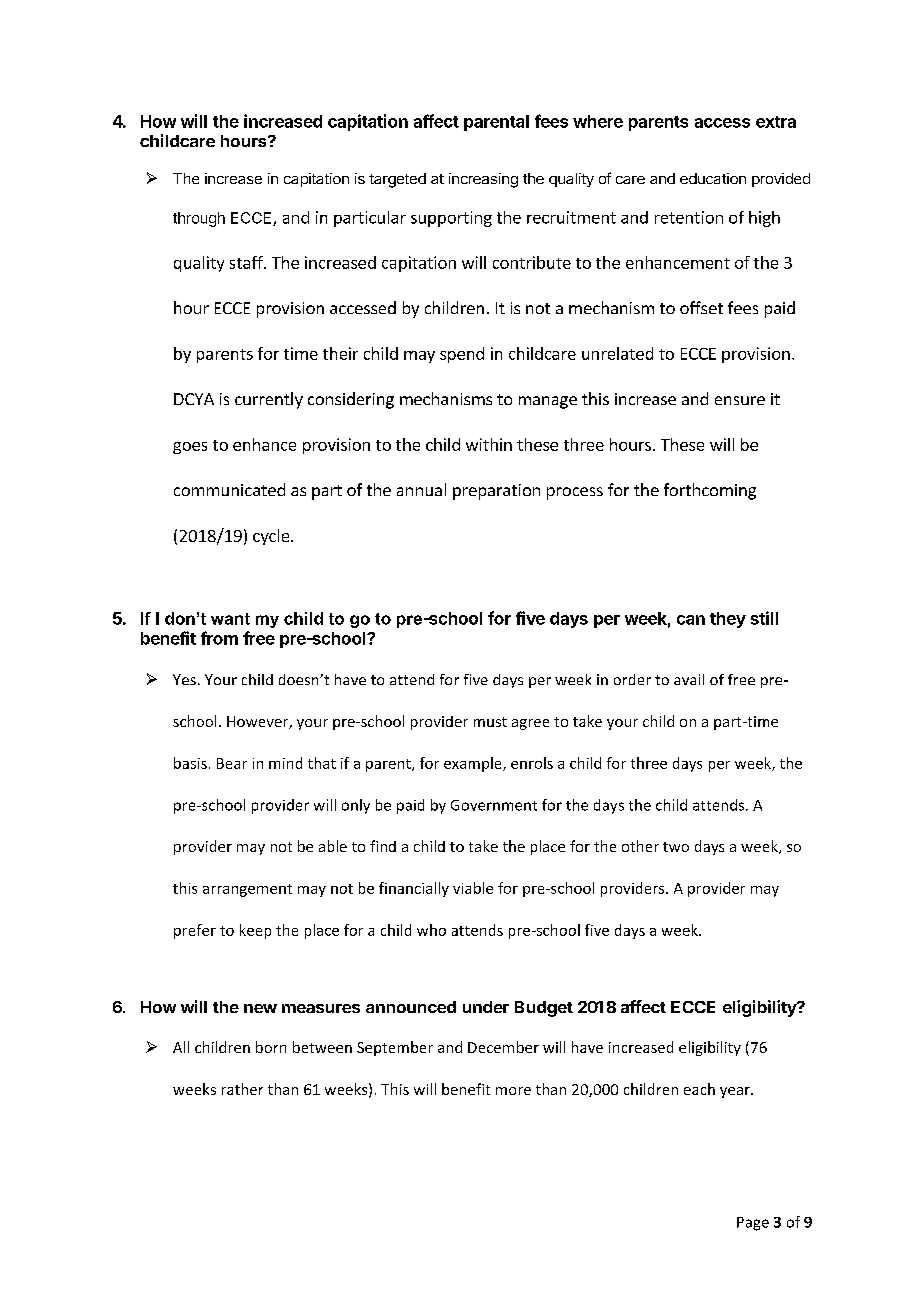 The width and height of the screenshot is (924, 1308). Describe the element at coordinates (740, 400) in the screenshot. I see `ensure` at that location.
